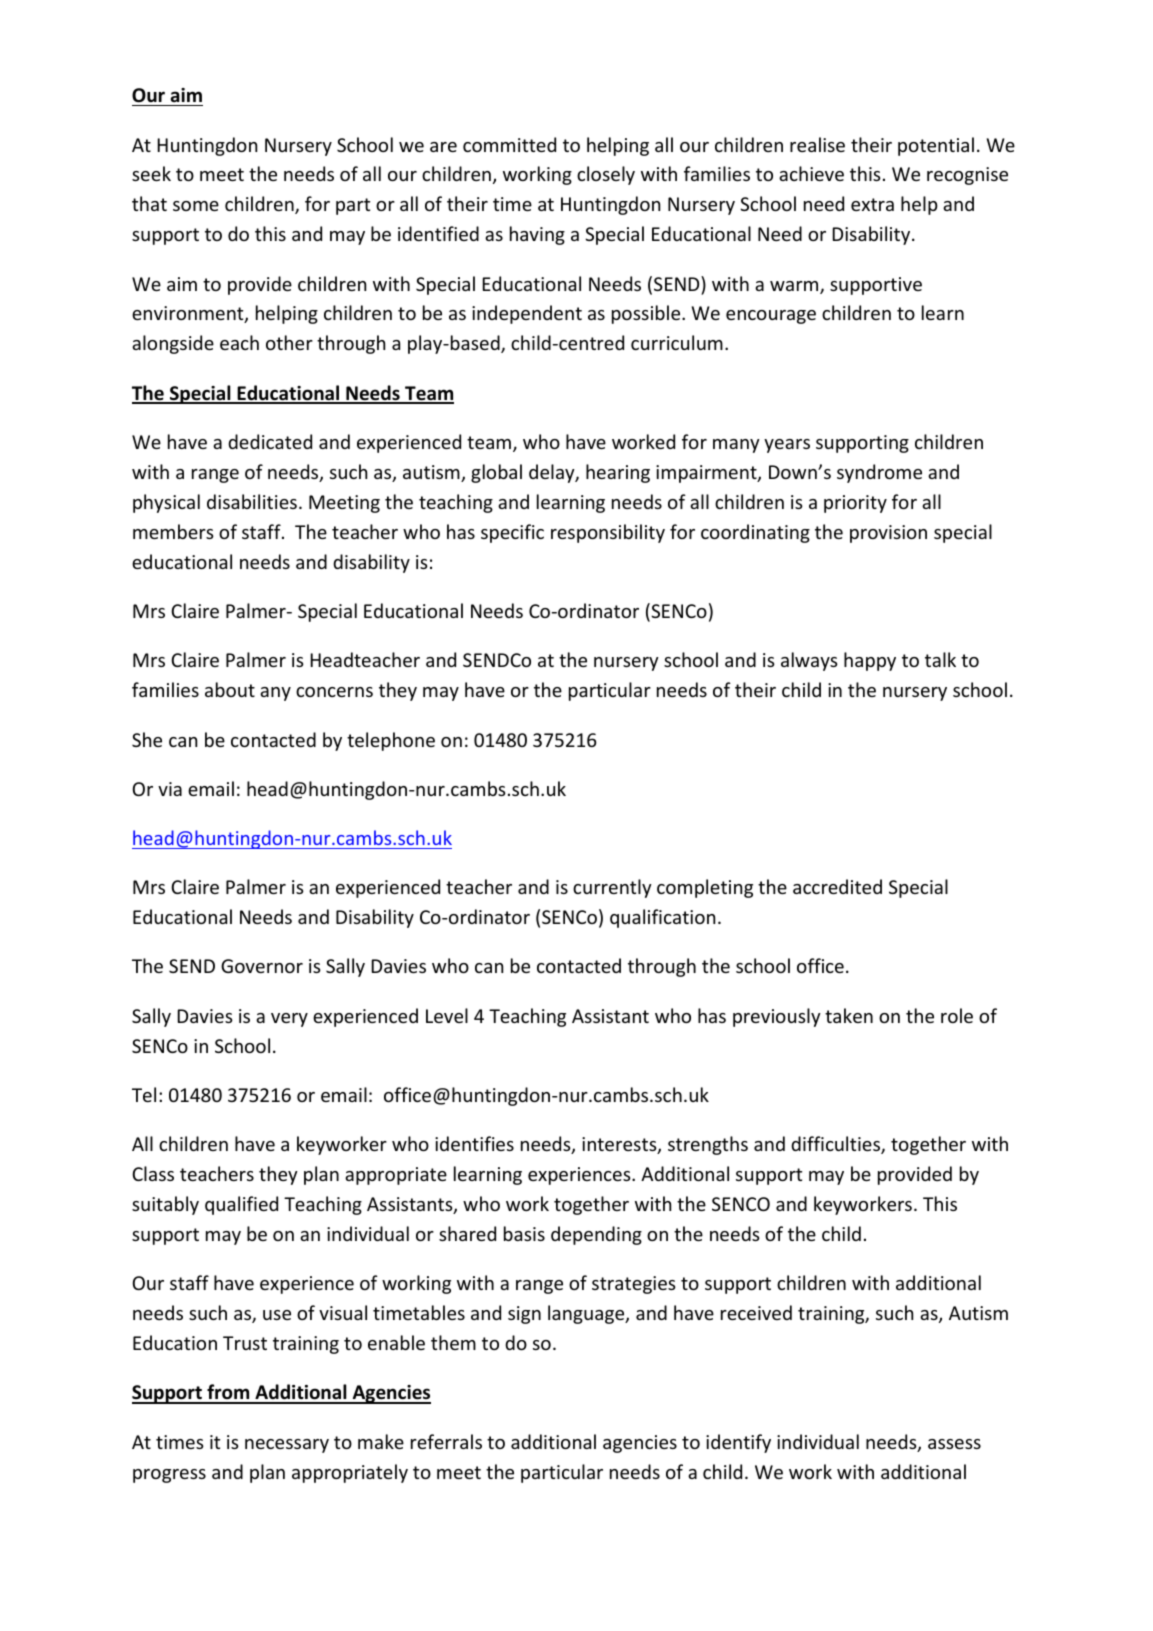 The width and height of the screenshot is (1153, 1631). What do you see at coordinates (512, 533) in the screenshot?
I see `specific` at bounding box center [512, 533].
